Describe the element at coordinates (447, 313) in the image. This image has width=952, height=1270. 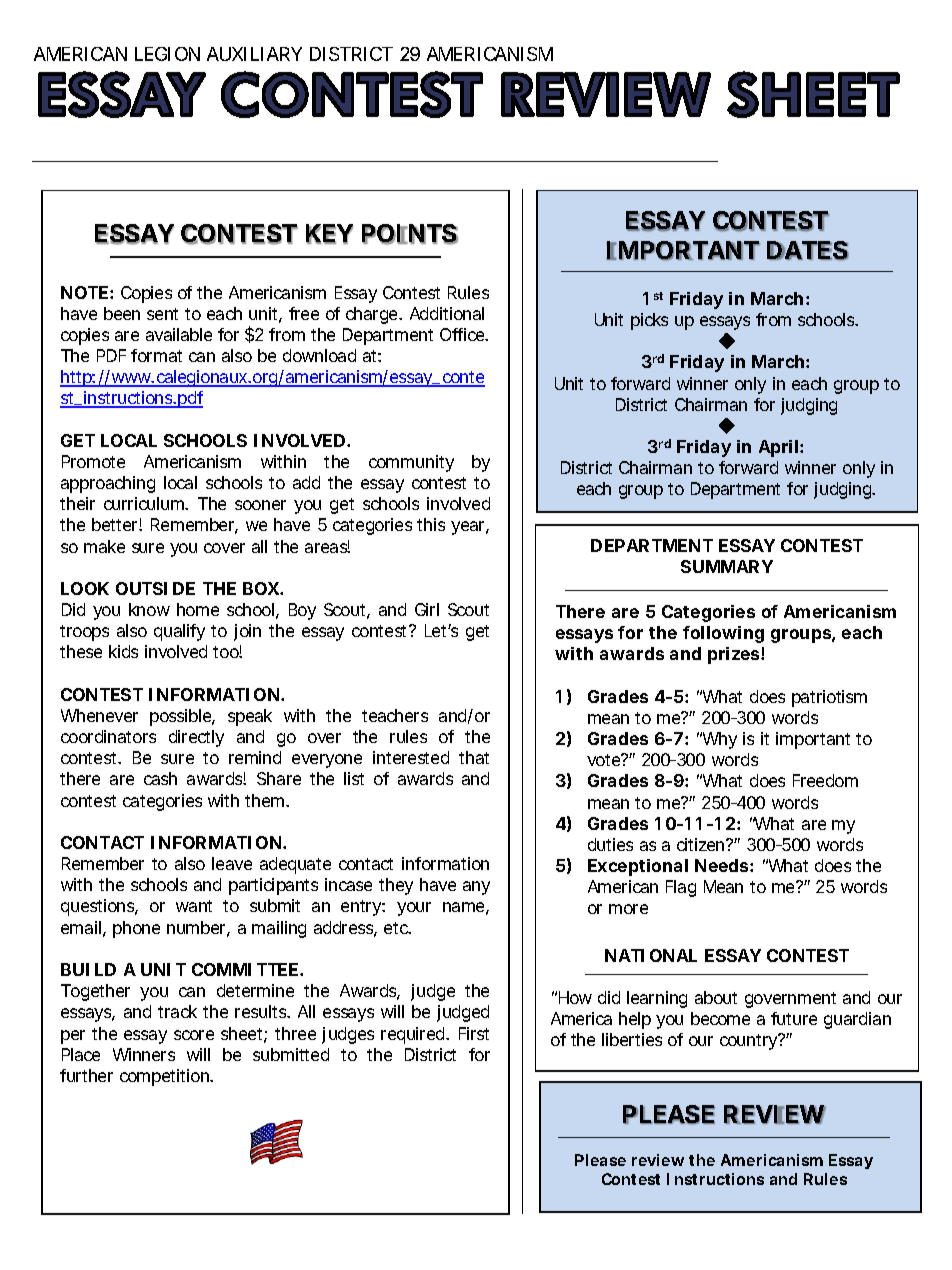
I see `Additional` at that location.
